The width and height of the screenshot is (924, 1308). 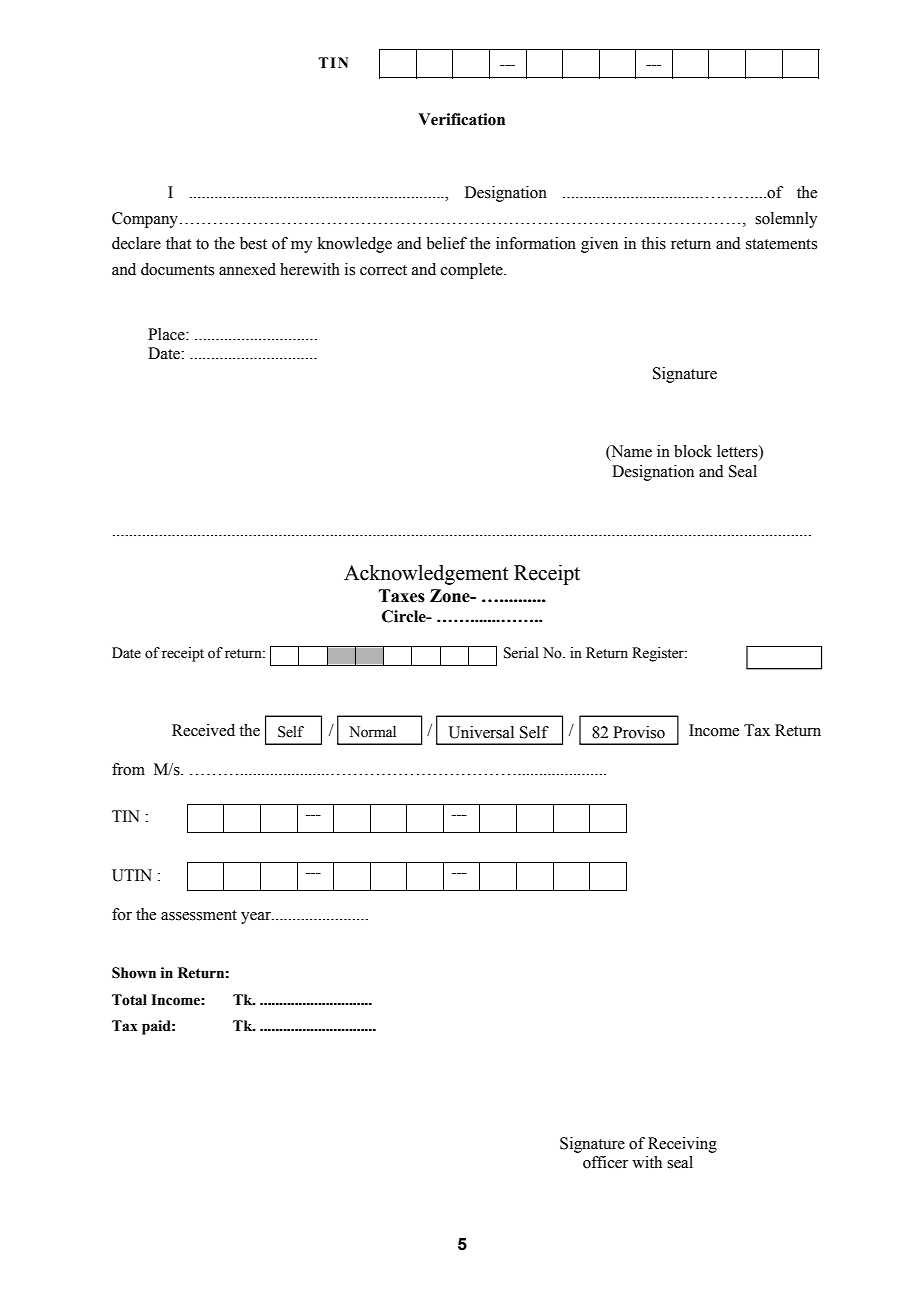 What do you see at coordinates (461, 119) in the screenshot?
I see `Verification` at bounding box center [461, 119].
